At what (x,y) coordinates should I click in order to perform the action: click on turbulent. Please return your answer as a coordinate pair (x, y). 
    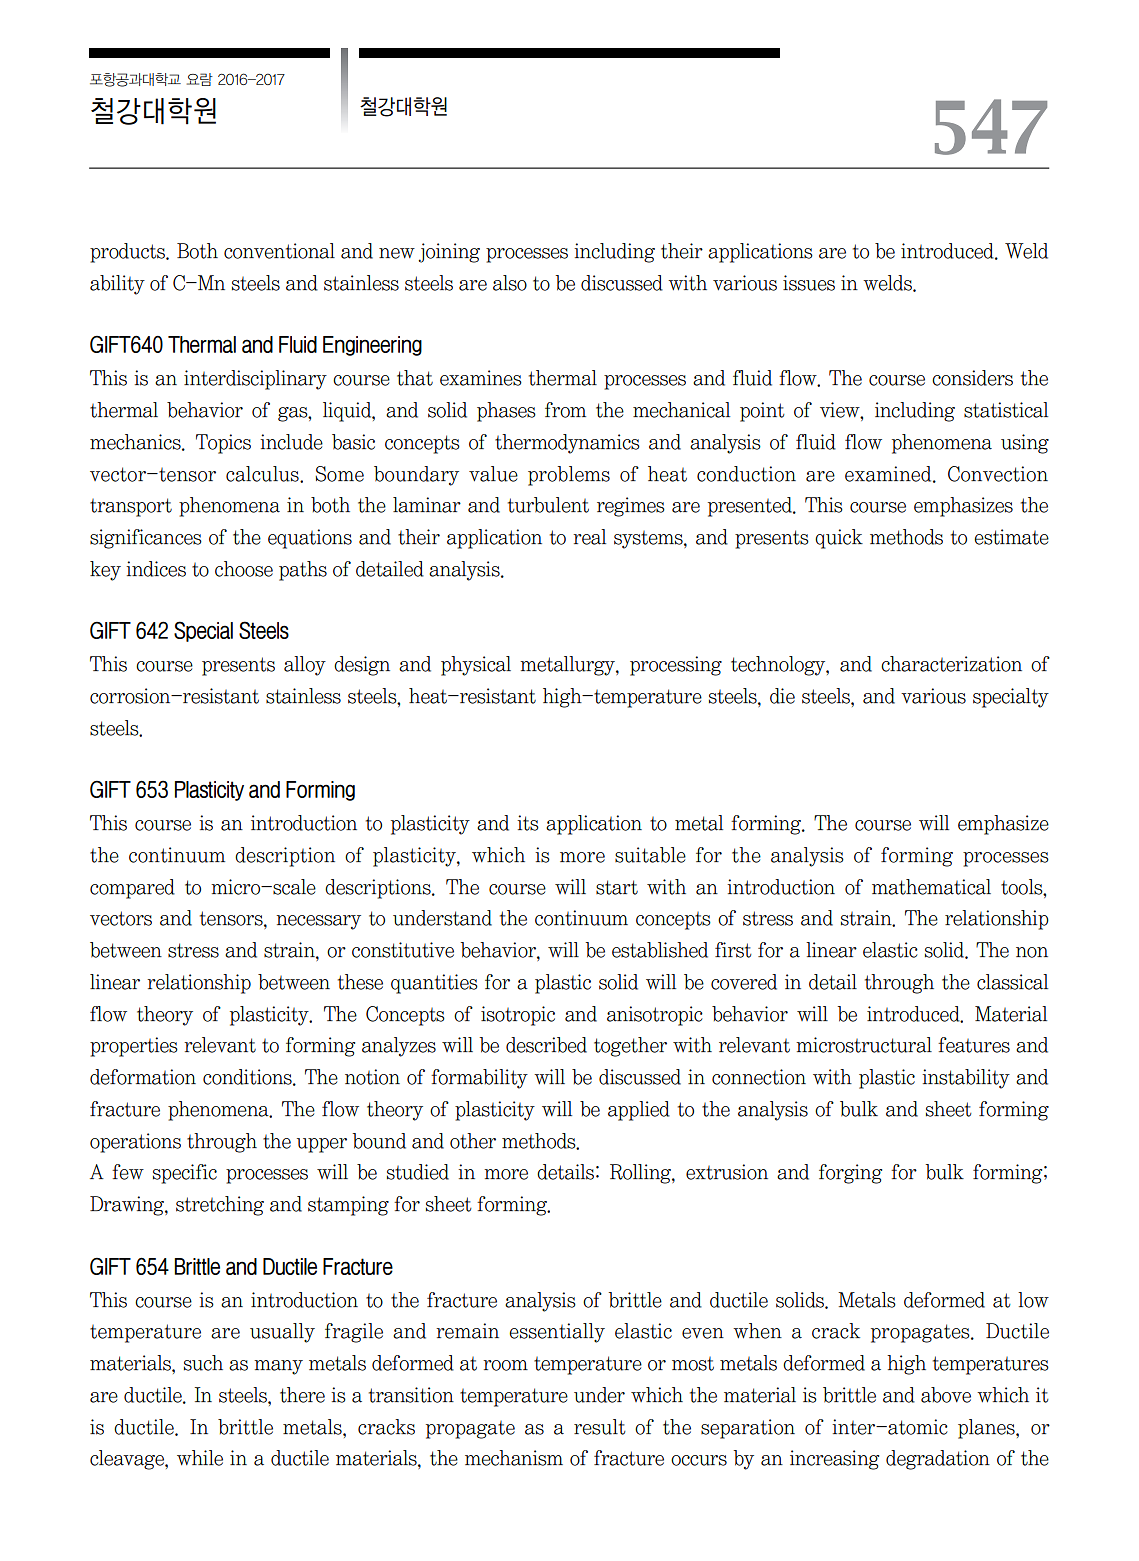
    Looking at the image, I should click on (548, 505).
